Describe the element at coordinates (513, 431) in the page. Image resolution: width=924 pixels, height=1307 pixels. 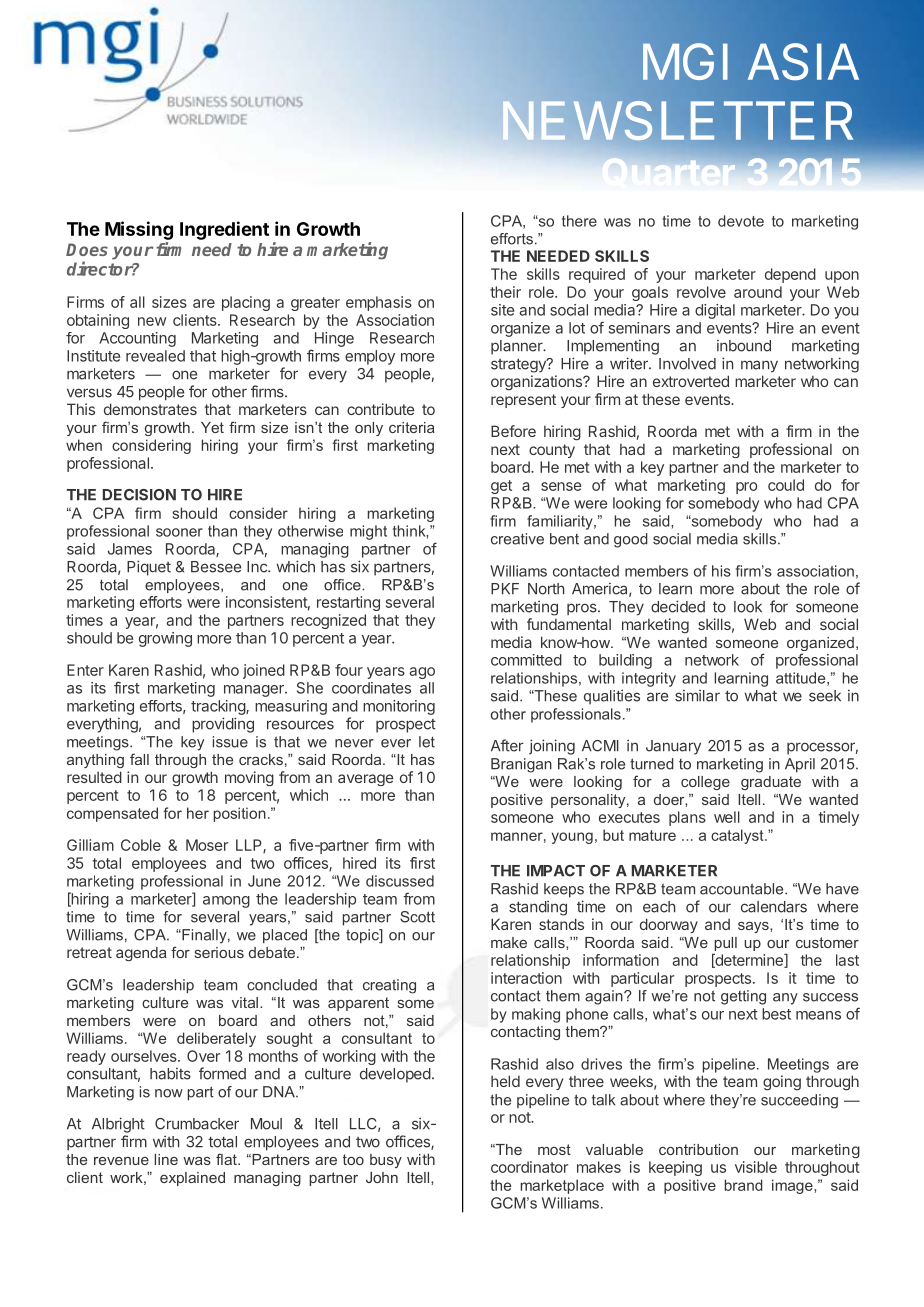
I see `Before` at that location.
